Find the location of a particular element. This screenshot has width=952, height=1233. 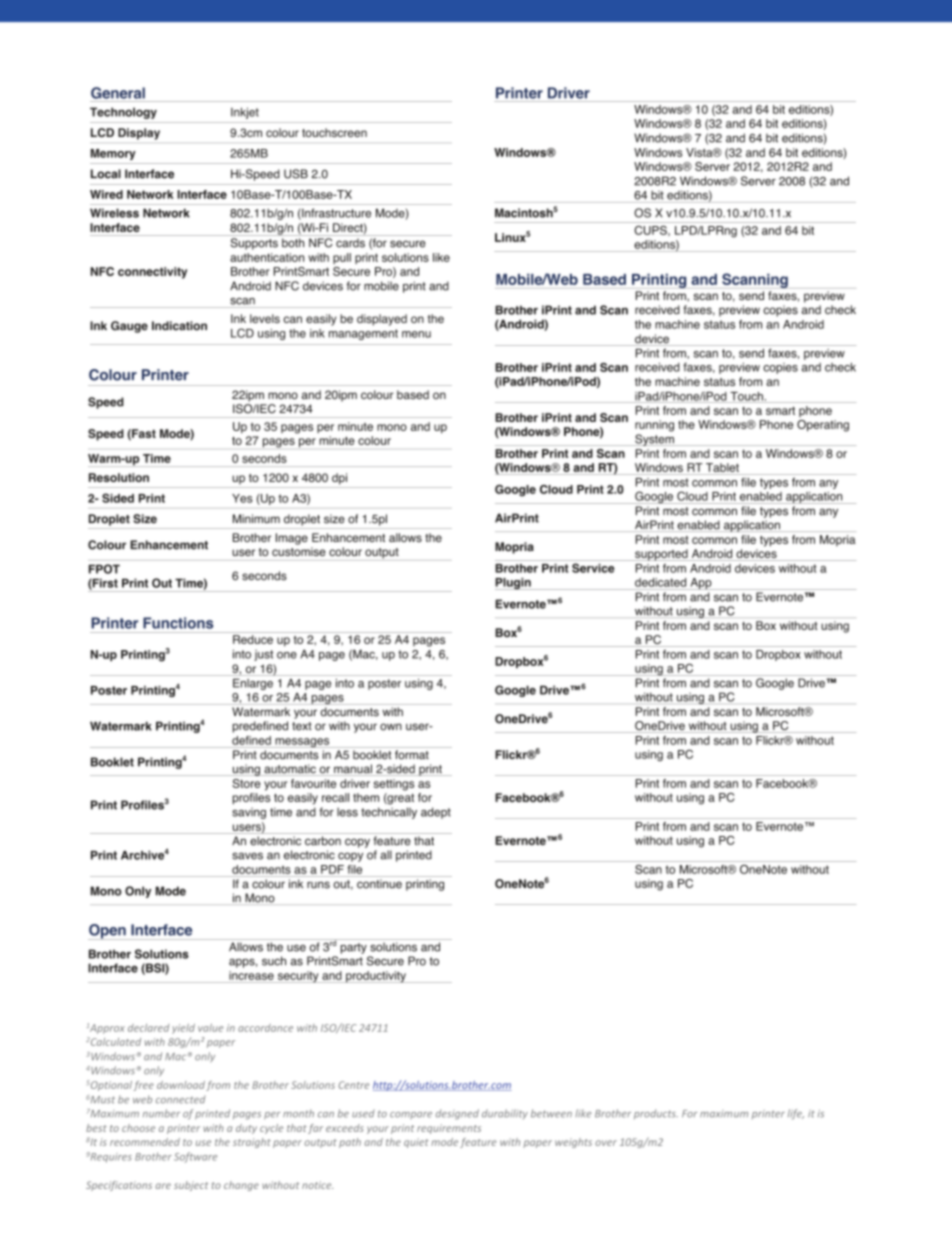

Inkjet is located at coordinates (245, 113).
